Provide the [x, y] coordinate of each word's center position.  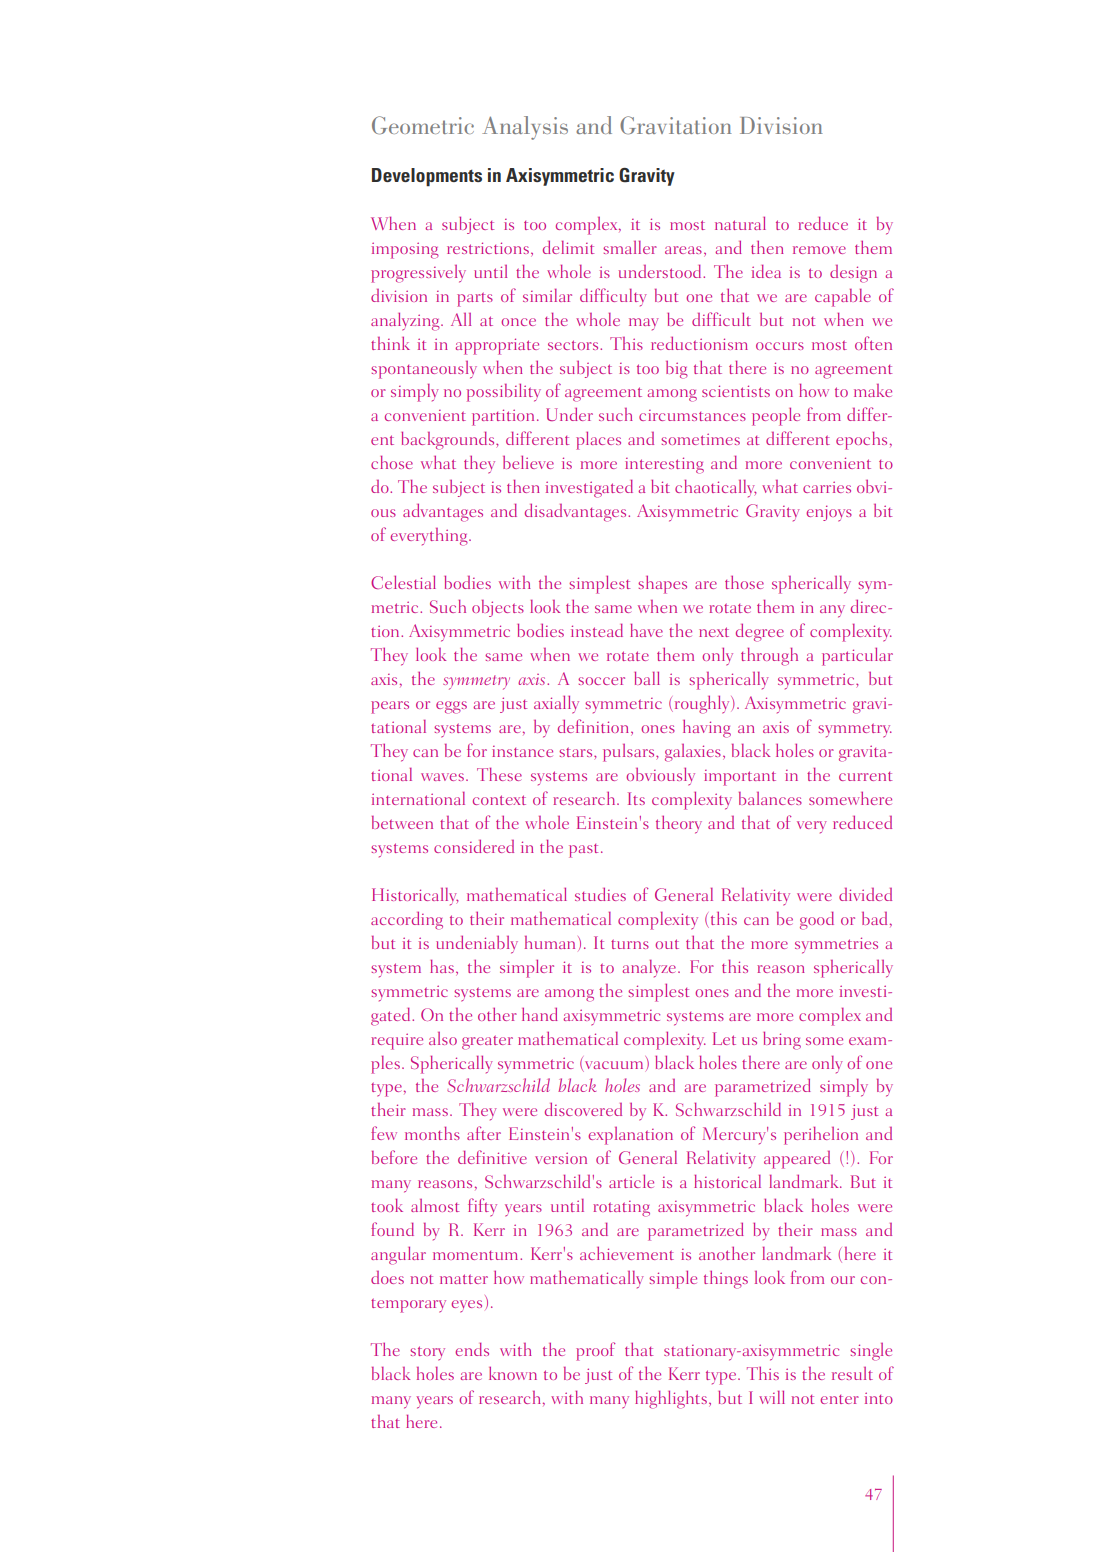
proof [595, 1351]
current [865, 776]
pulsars [630, 753]
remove [819, 250]
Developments [427, 177]
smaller [630, 247]
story [427, 1353]
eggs [451, 707]
